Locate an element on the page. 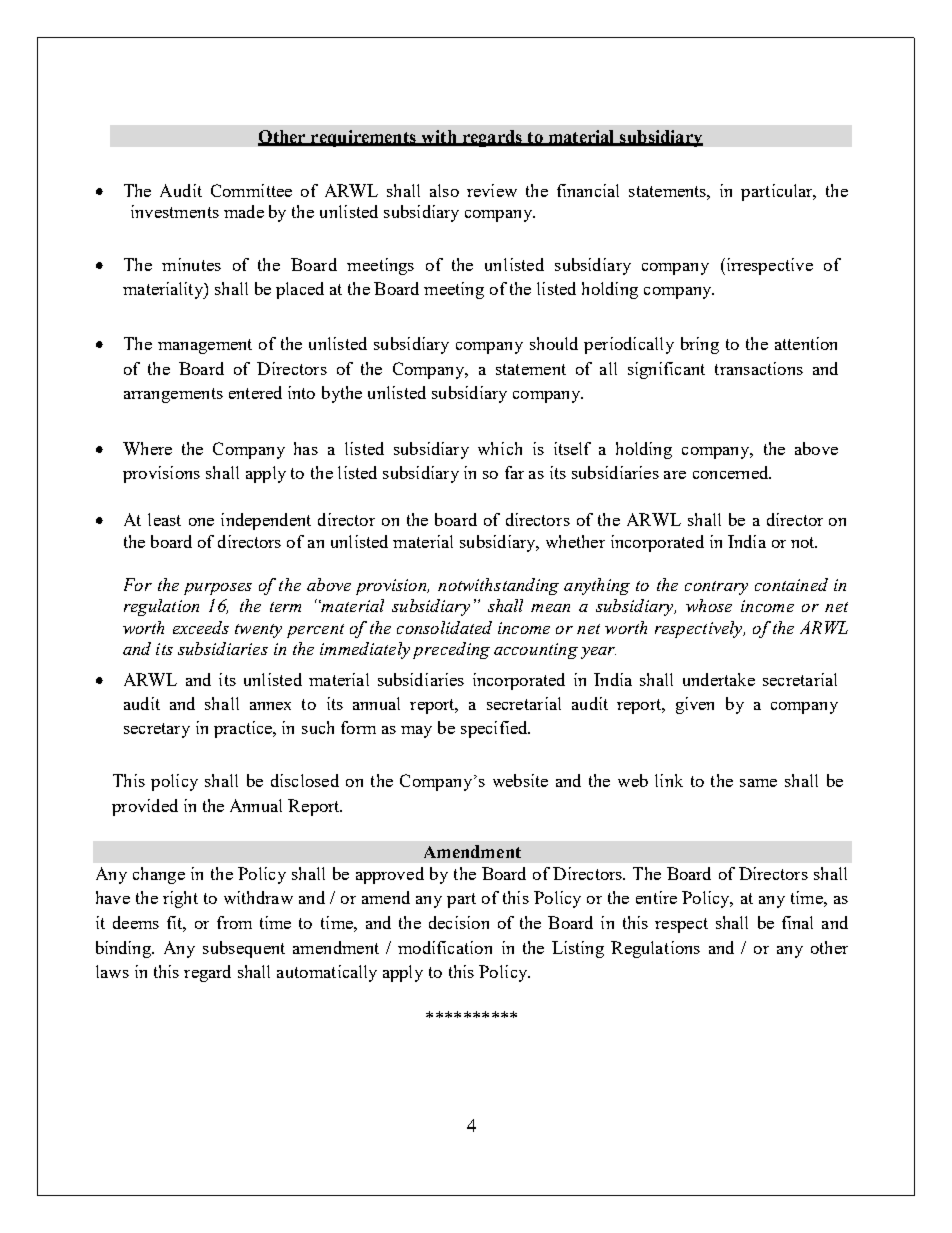  financial is located at coordinates (588, 190).
